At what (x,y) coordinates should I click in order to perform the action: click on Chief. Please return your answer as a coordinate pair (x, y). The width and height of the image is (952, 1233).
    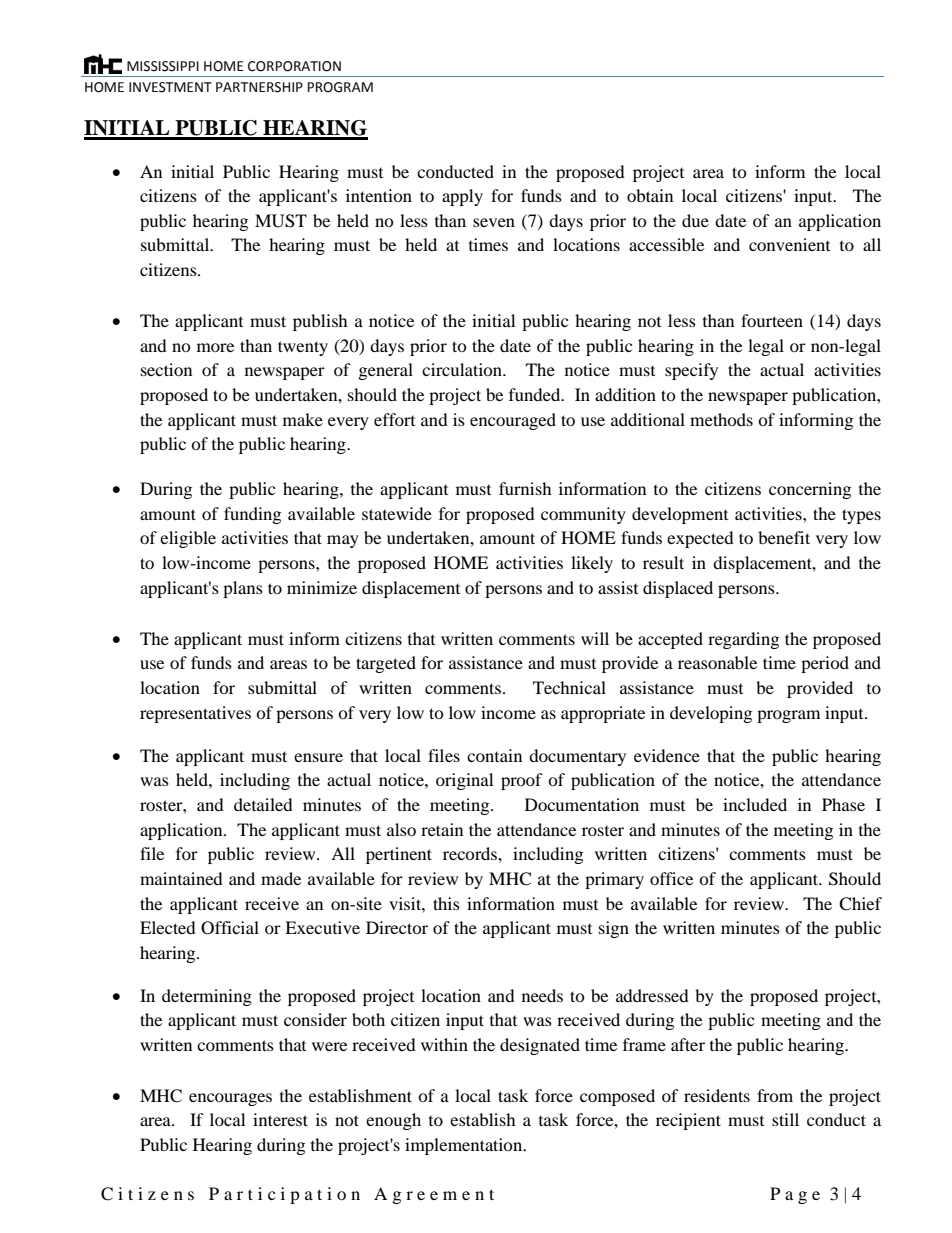
    Looking at the image, I should click on (860, 904).
